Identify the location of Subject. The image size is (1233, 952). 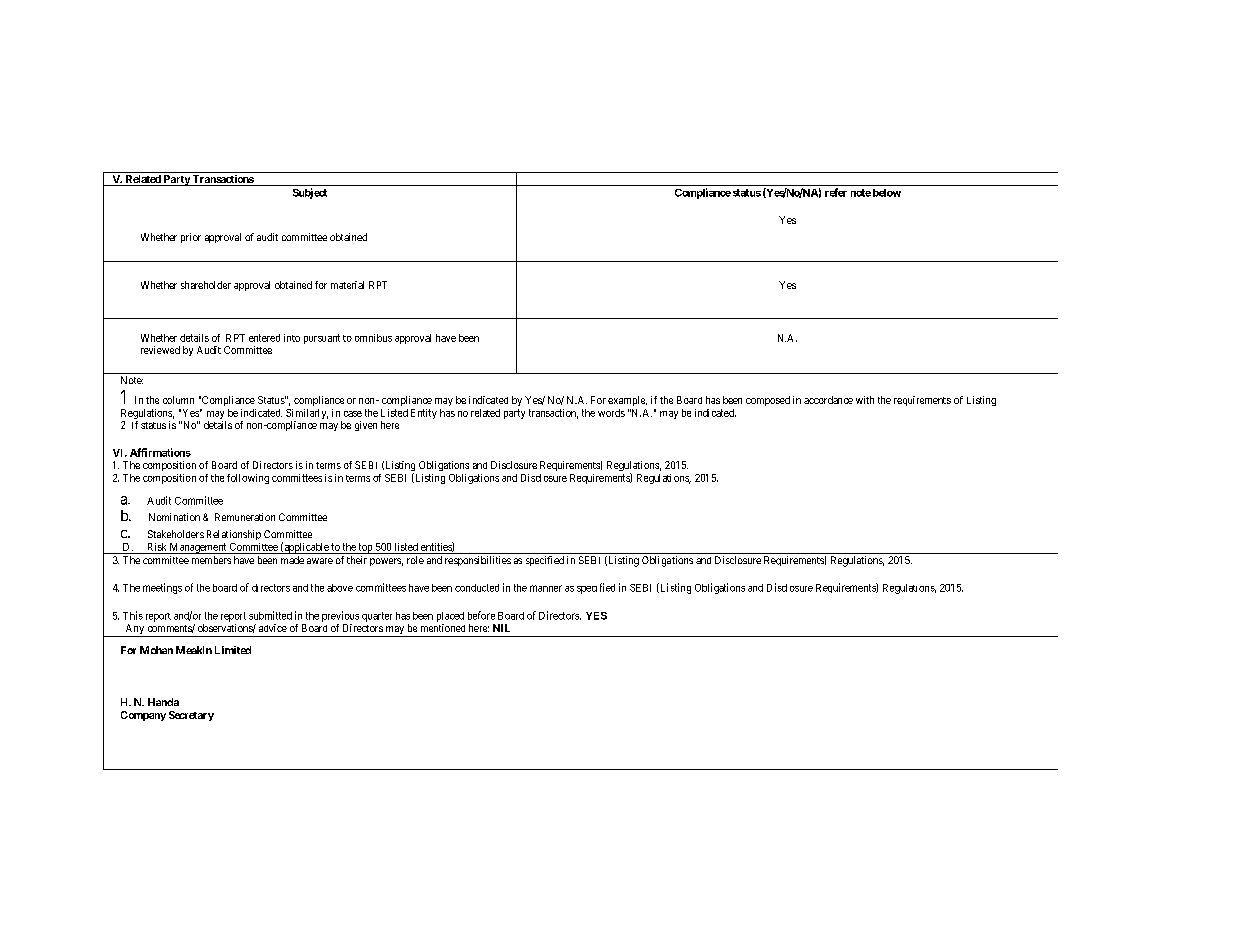
(310, 193).
